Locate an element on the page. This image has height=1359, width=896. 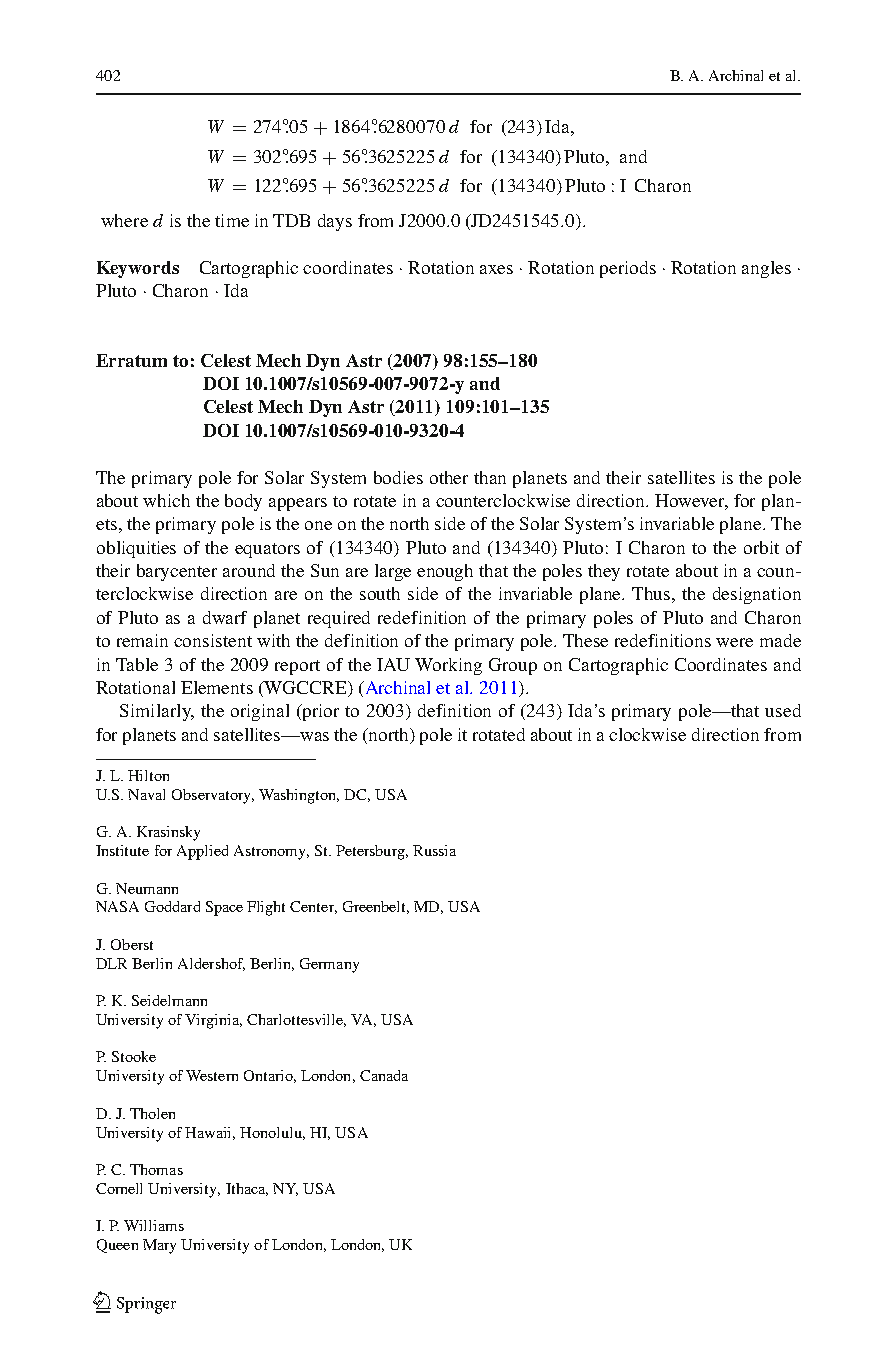
Williams is located at coordinates (154, 1225).
